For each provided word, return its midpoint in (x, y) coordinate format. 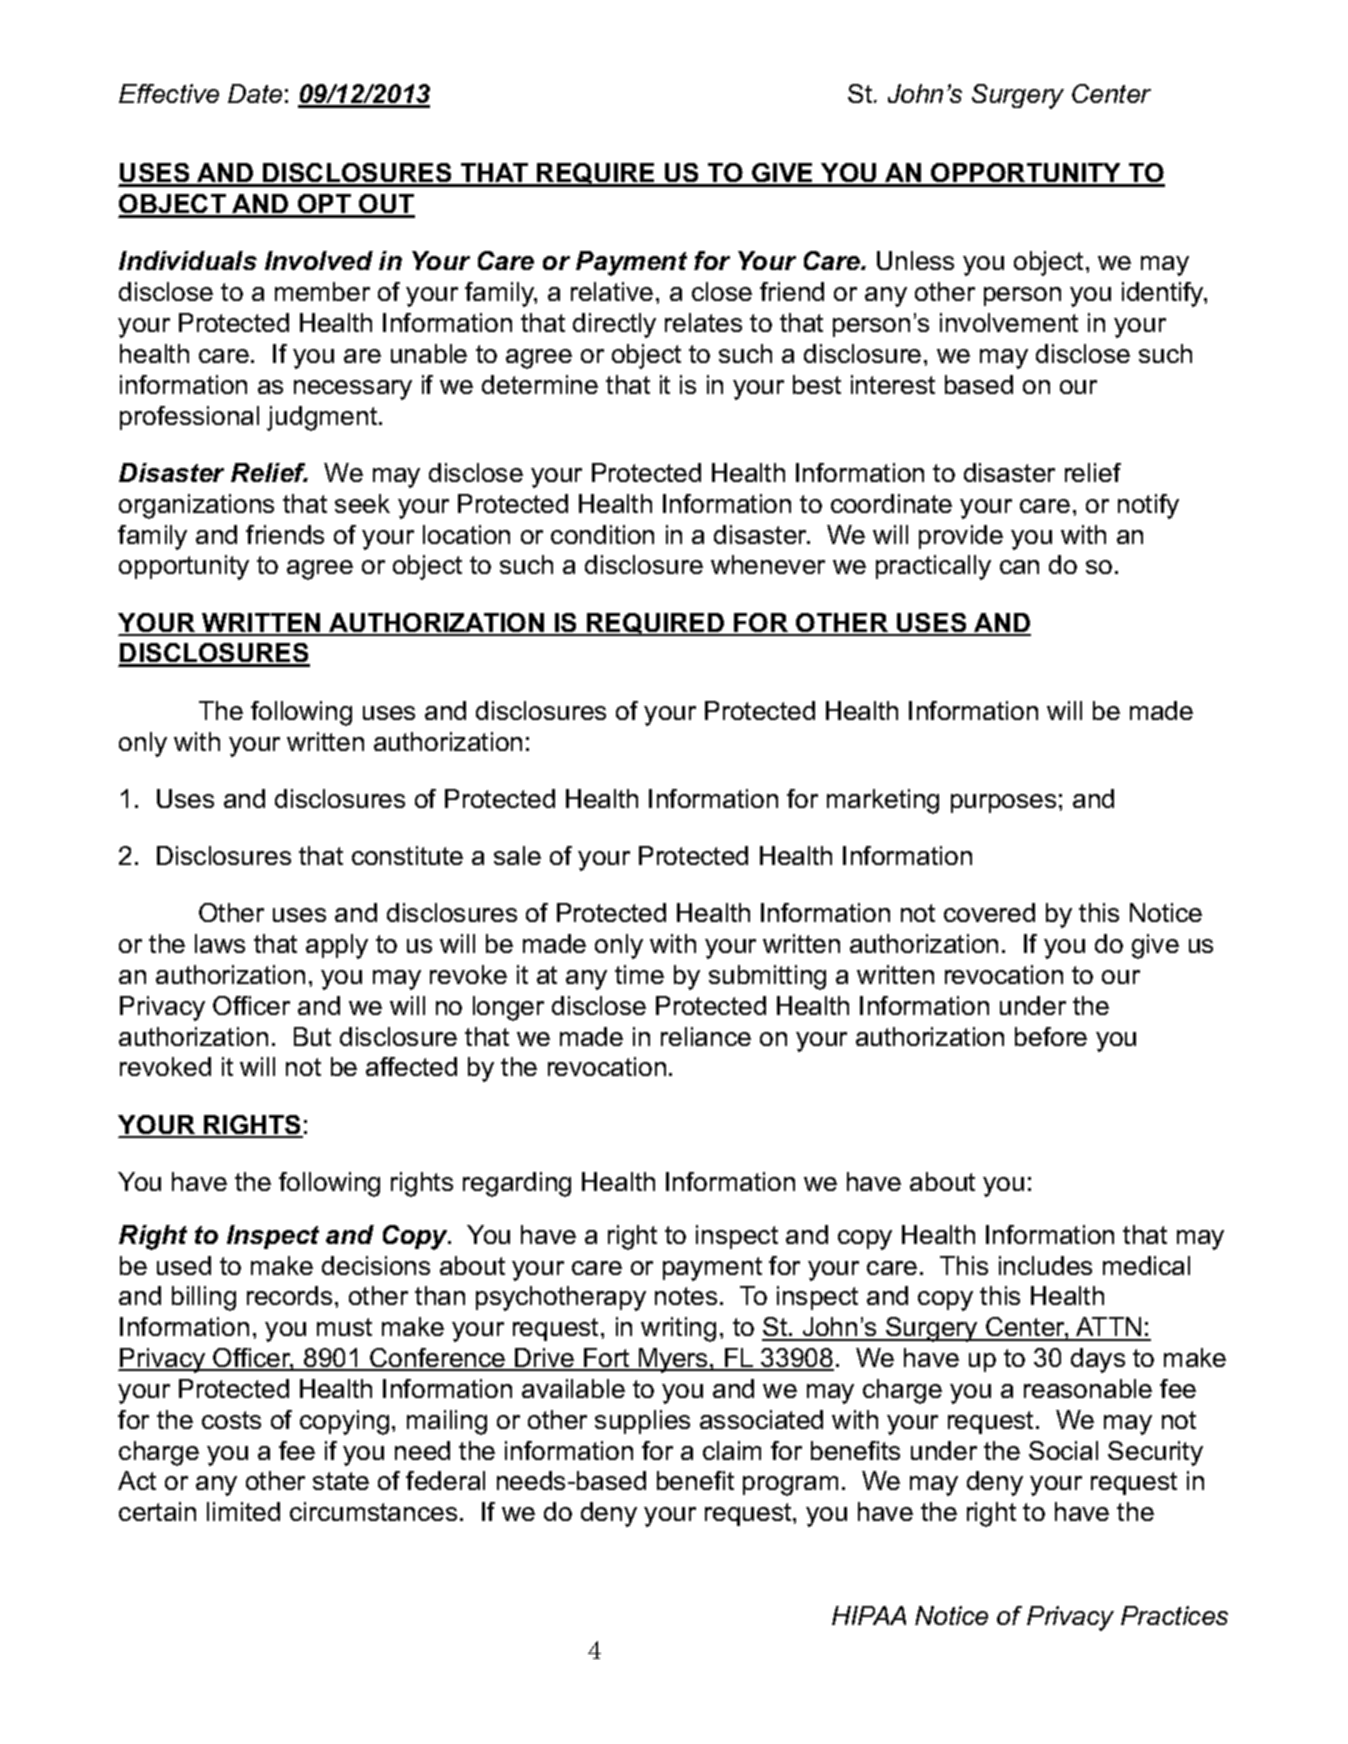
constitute (407, 855)
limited (243, 1511)
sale (517, 855)
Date (255, 93)
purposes (1003, 803)
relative (612, 291)
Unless (915, 260)
